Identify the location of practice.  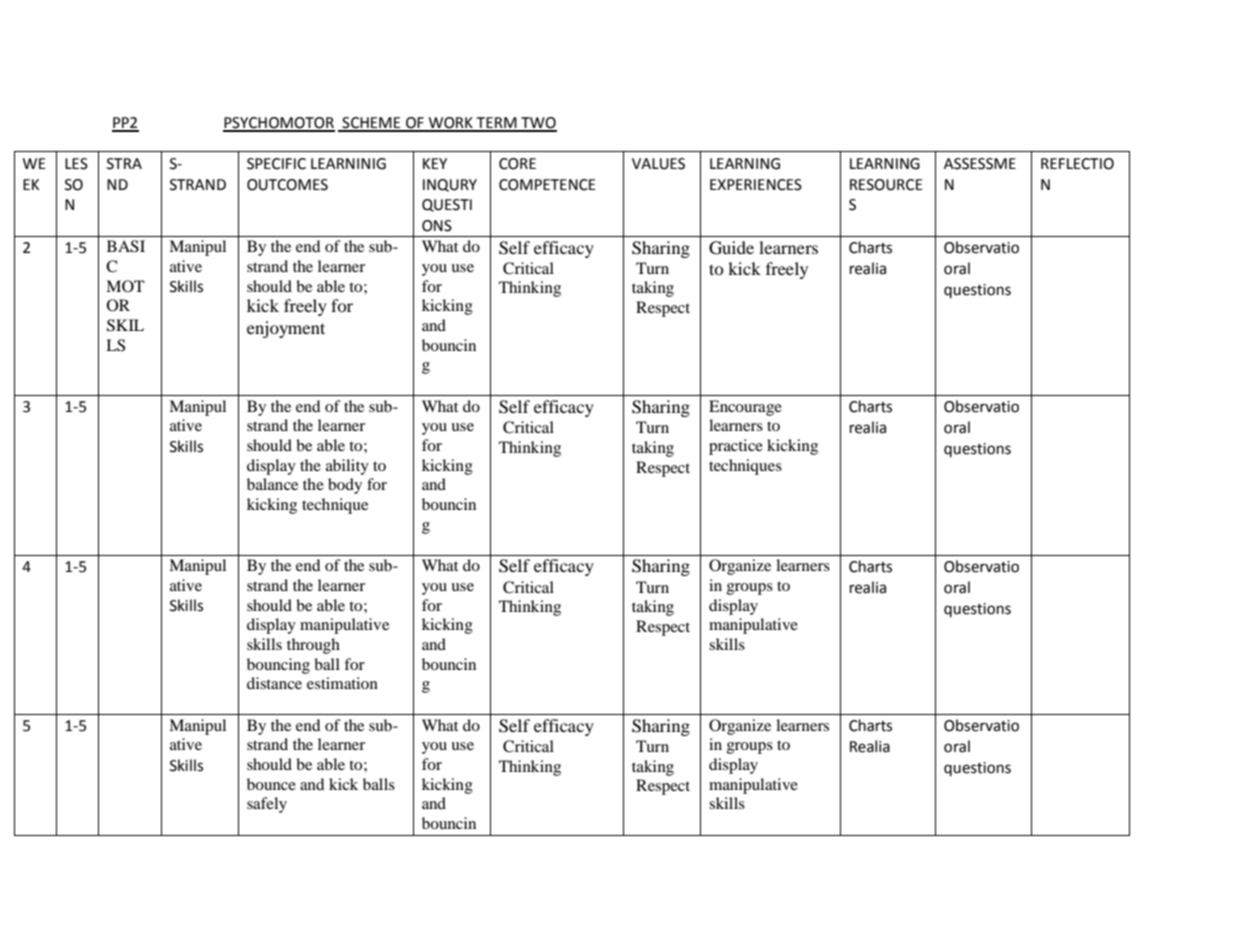
(736, 447).
